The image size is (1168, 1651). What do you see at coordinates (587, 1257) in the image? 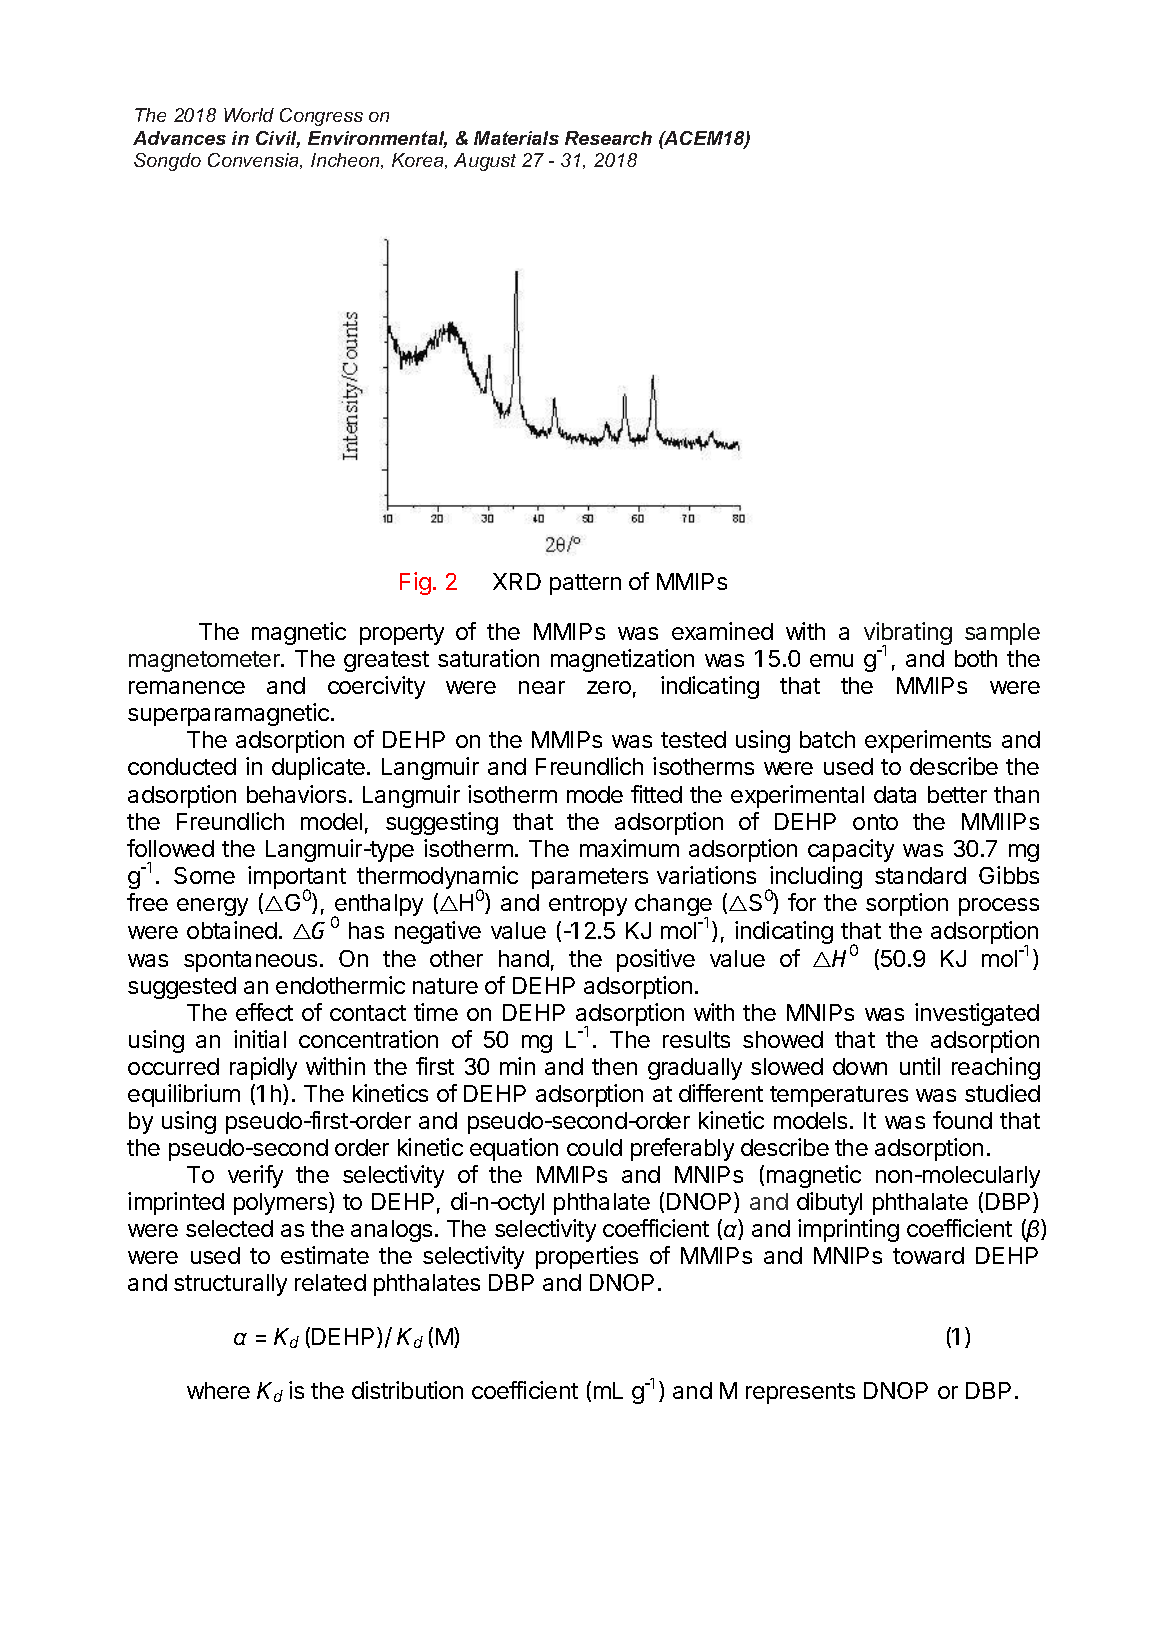
I see `properties` at bounding box center [587, 1257].
